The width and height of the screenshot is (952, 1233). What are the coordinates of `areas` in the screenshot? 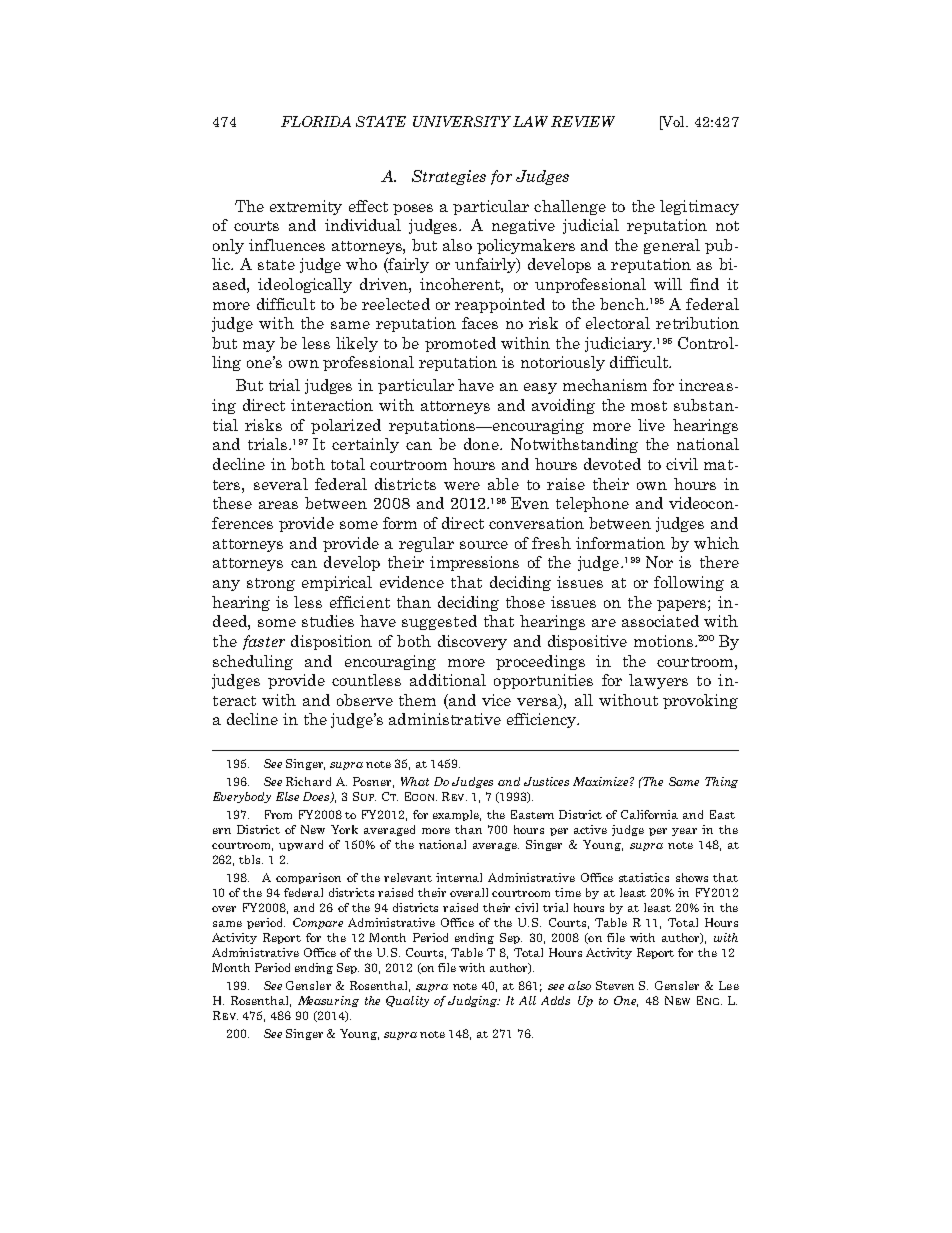 It's located at (278, 505).
